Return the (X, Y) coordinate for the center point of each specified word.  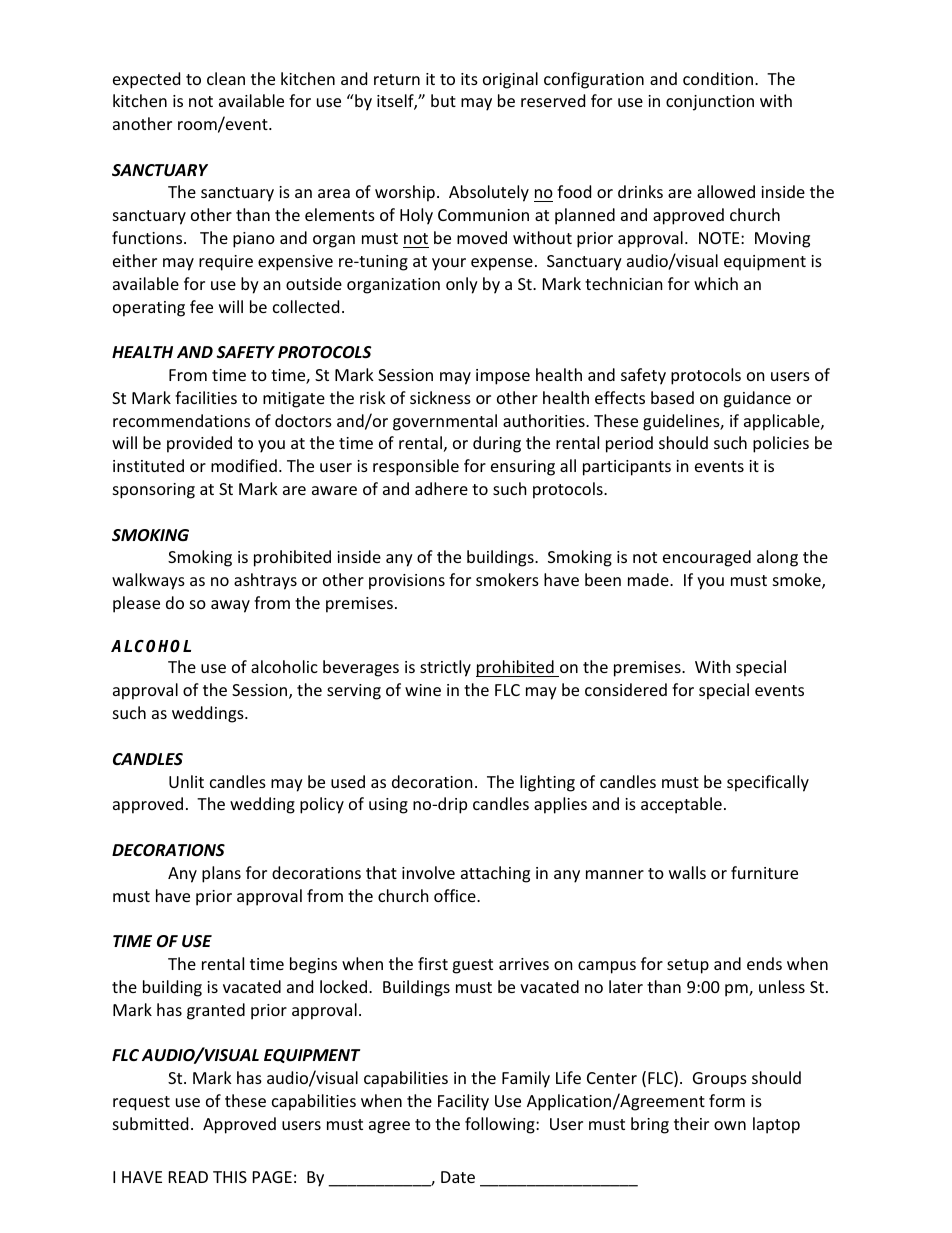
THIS (230, 1177)
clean (226, 78)
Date (458, 1177)
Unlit (186, 781)
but (443, 100)
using (388, 806)
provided (199, 444)
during (497, 444)
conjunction (710, 103)
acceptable (681, 805)
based (672, 397)
